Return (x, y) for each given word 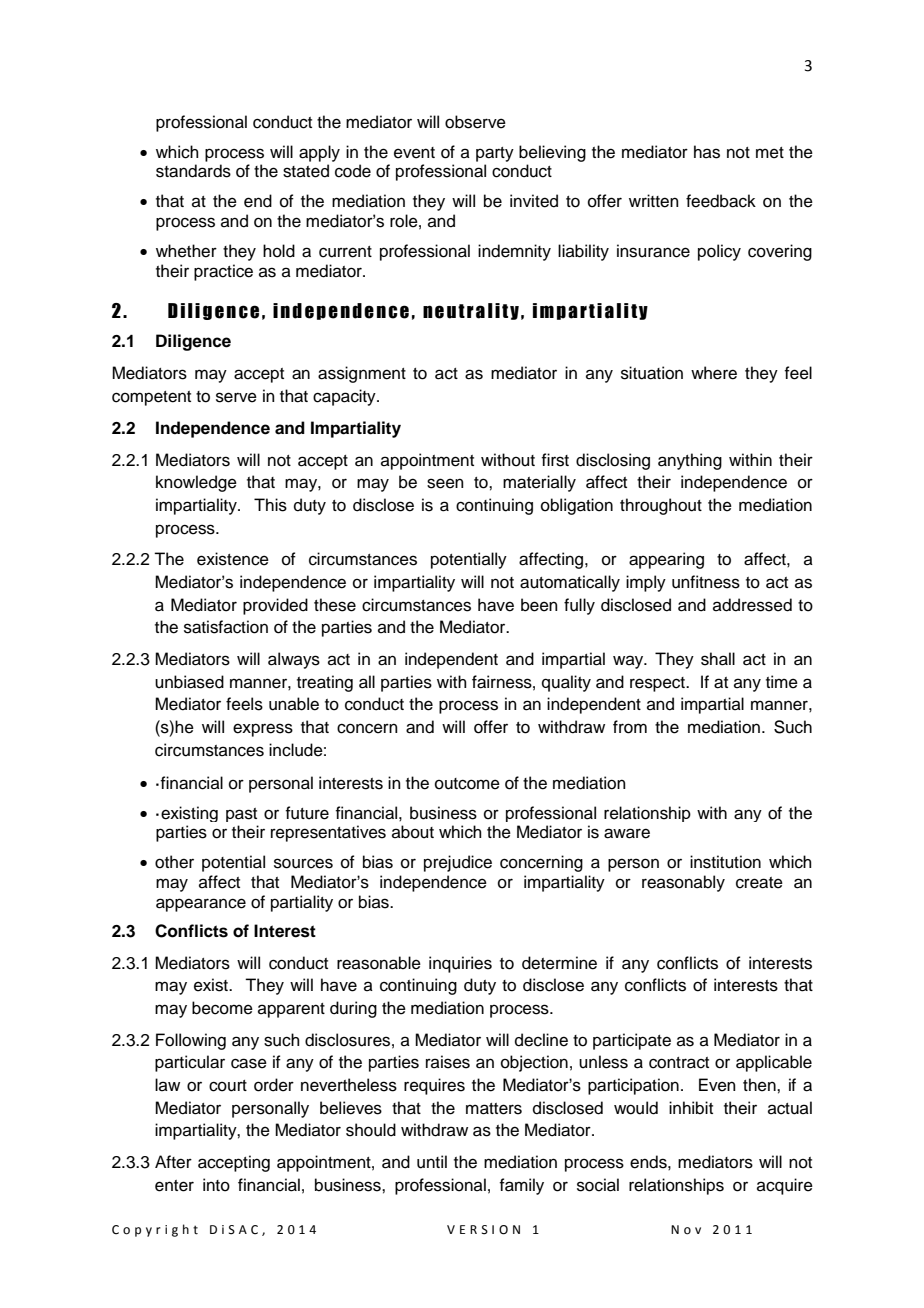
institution (725, 862)
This (270, 505)
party (495, 154)
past (241, 815)
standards (193, 171)
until (432, 1162)
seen (445, 483)
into (216, 1185)
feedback (721, 201)
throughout (661, 506)
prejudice (458, 863)
